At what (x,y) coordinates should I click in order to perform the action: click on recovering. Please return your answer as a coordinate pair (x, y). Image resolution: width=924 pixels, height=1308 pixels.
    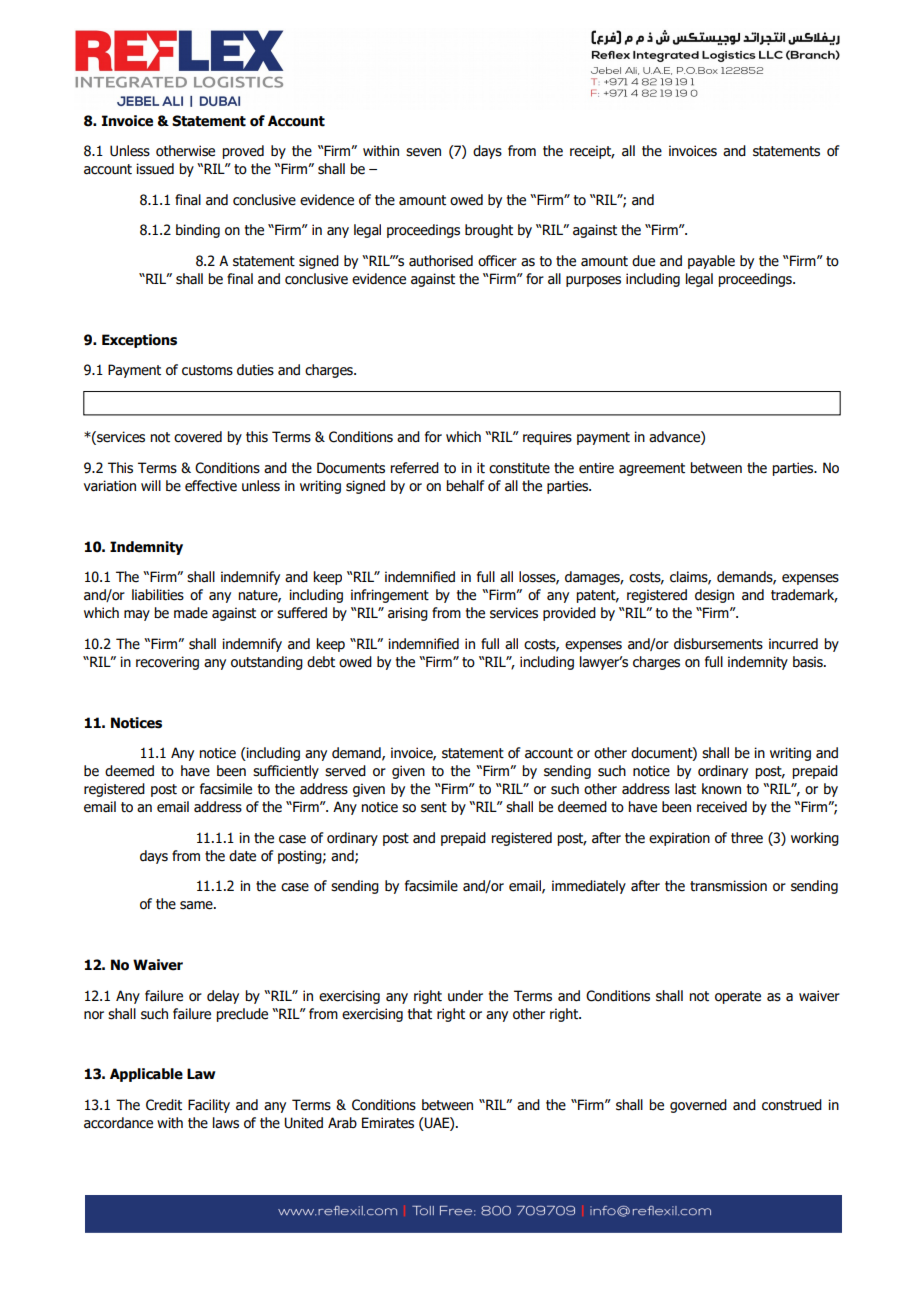
    Looking at the image, I should click on (167, 663).
